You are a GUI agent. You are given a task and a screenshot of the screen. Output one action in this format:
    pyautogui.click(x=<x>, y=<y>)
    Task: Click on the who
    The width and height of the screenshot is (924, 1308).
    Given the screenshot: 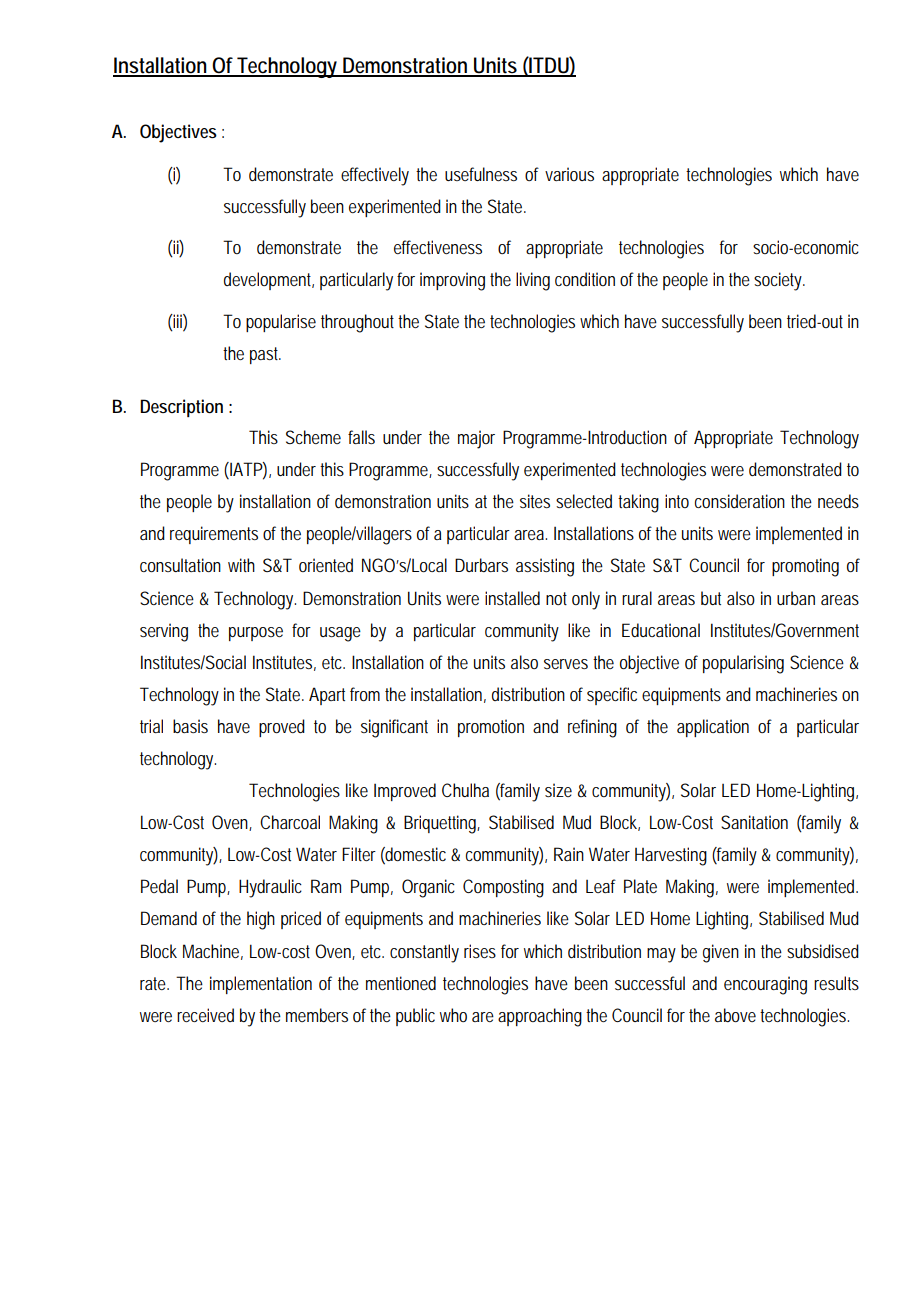 What is the action you would take?
    pyautogui.click(x=453, y=1015)
